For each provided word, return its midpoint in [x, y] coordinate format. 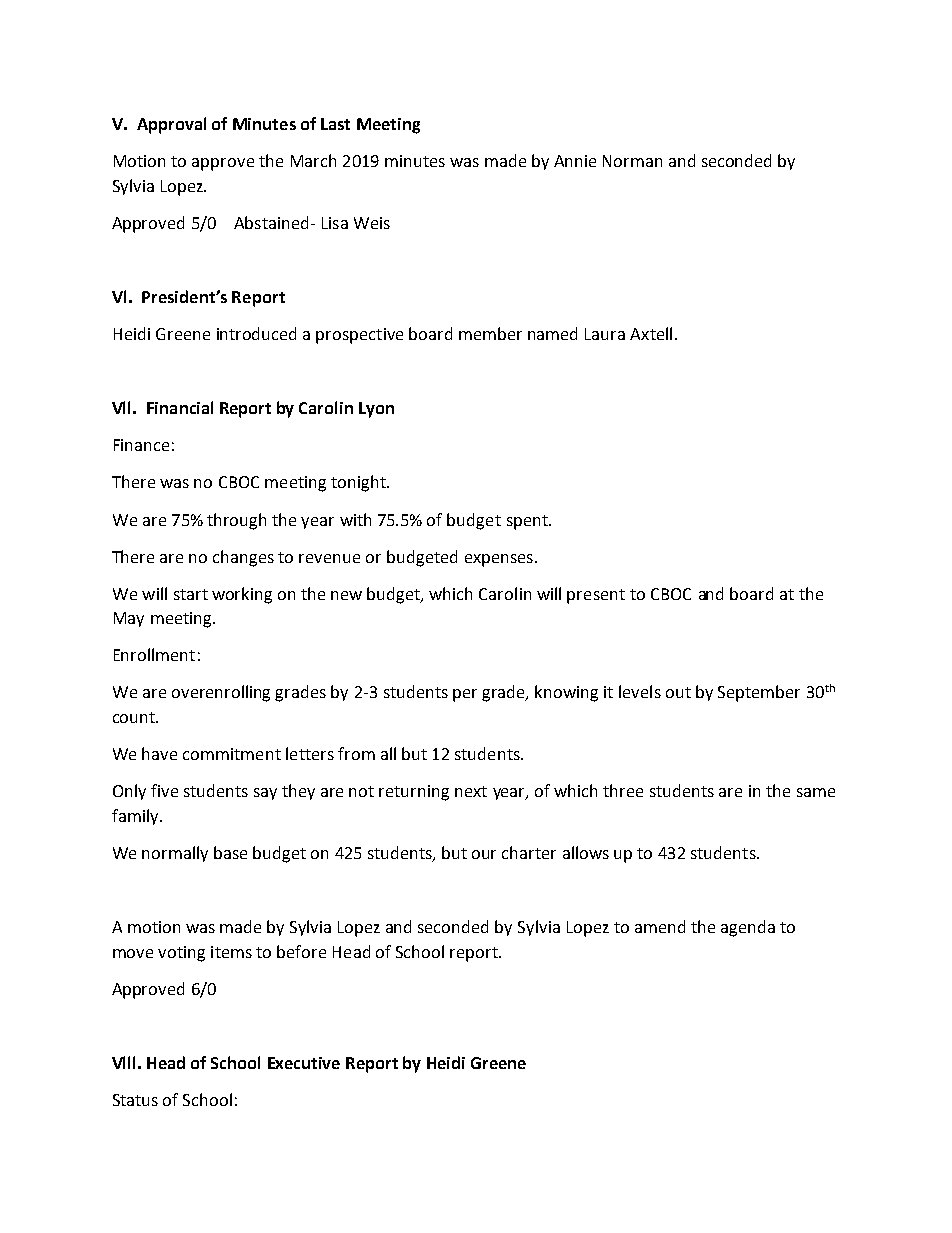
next [471, 791]
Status [135, 1100]
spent [528, 522]
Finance [141, 445]
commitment [232, 754]
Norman [632, 161]
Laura [605, 334]
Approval [171, 125]
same [816, 792]
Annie [575, 161]
